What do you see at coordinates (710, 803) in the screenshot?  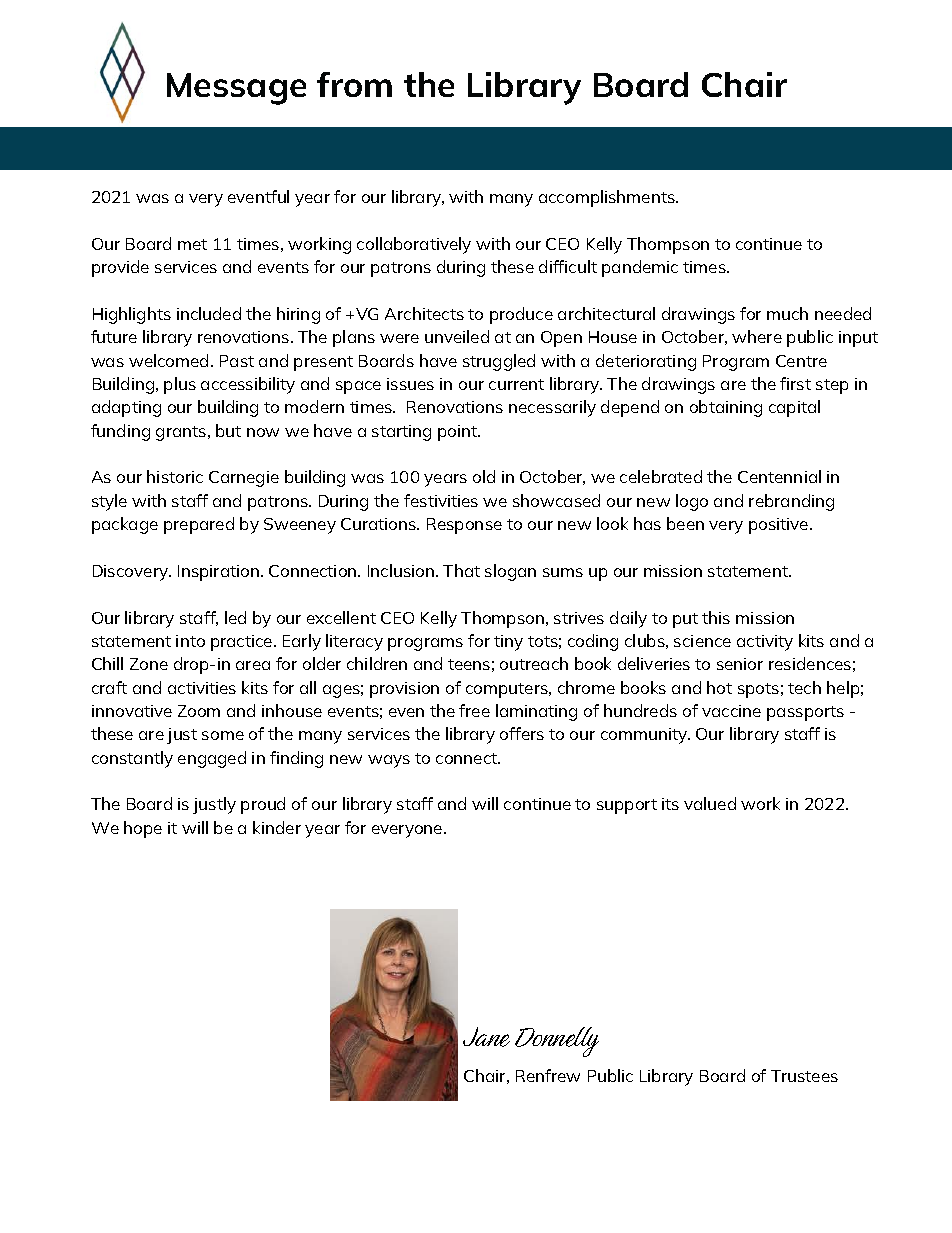 I see `valued` at bounding box center [710, 803].
